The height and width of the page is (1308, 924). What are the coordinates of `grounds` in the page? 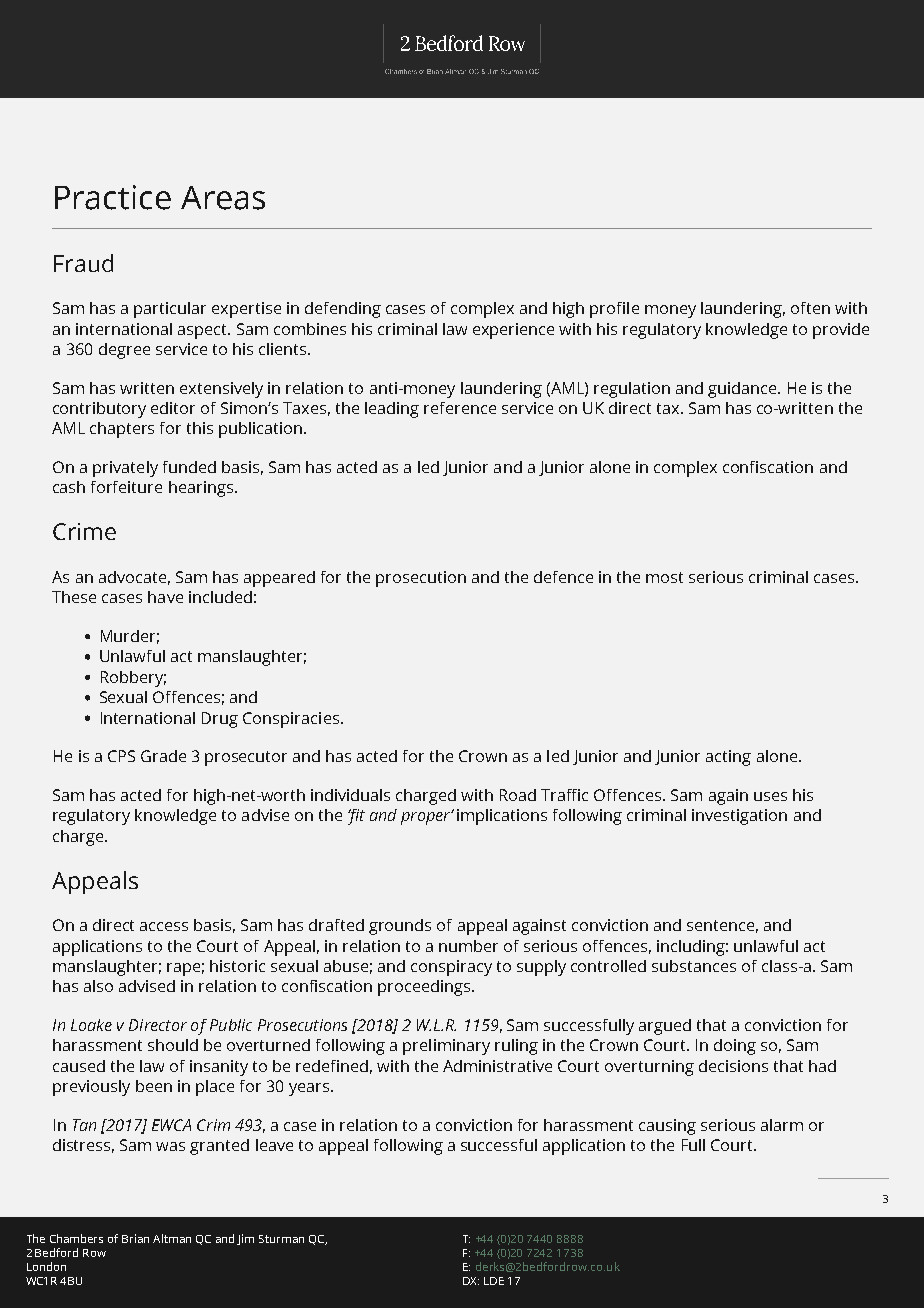 It's located at (400, 927).
